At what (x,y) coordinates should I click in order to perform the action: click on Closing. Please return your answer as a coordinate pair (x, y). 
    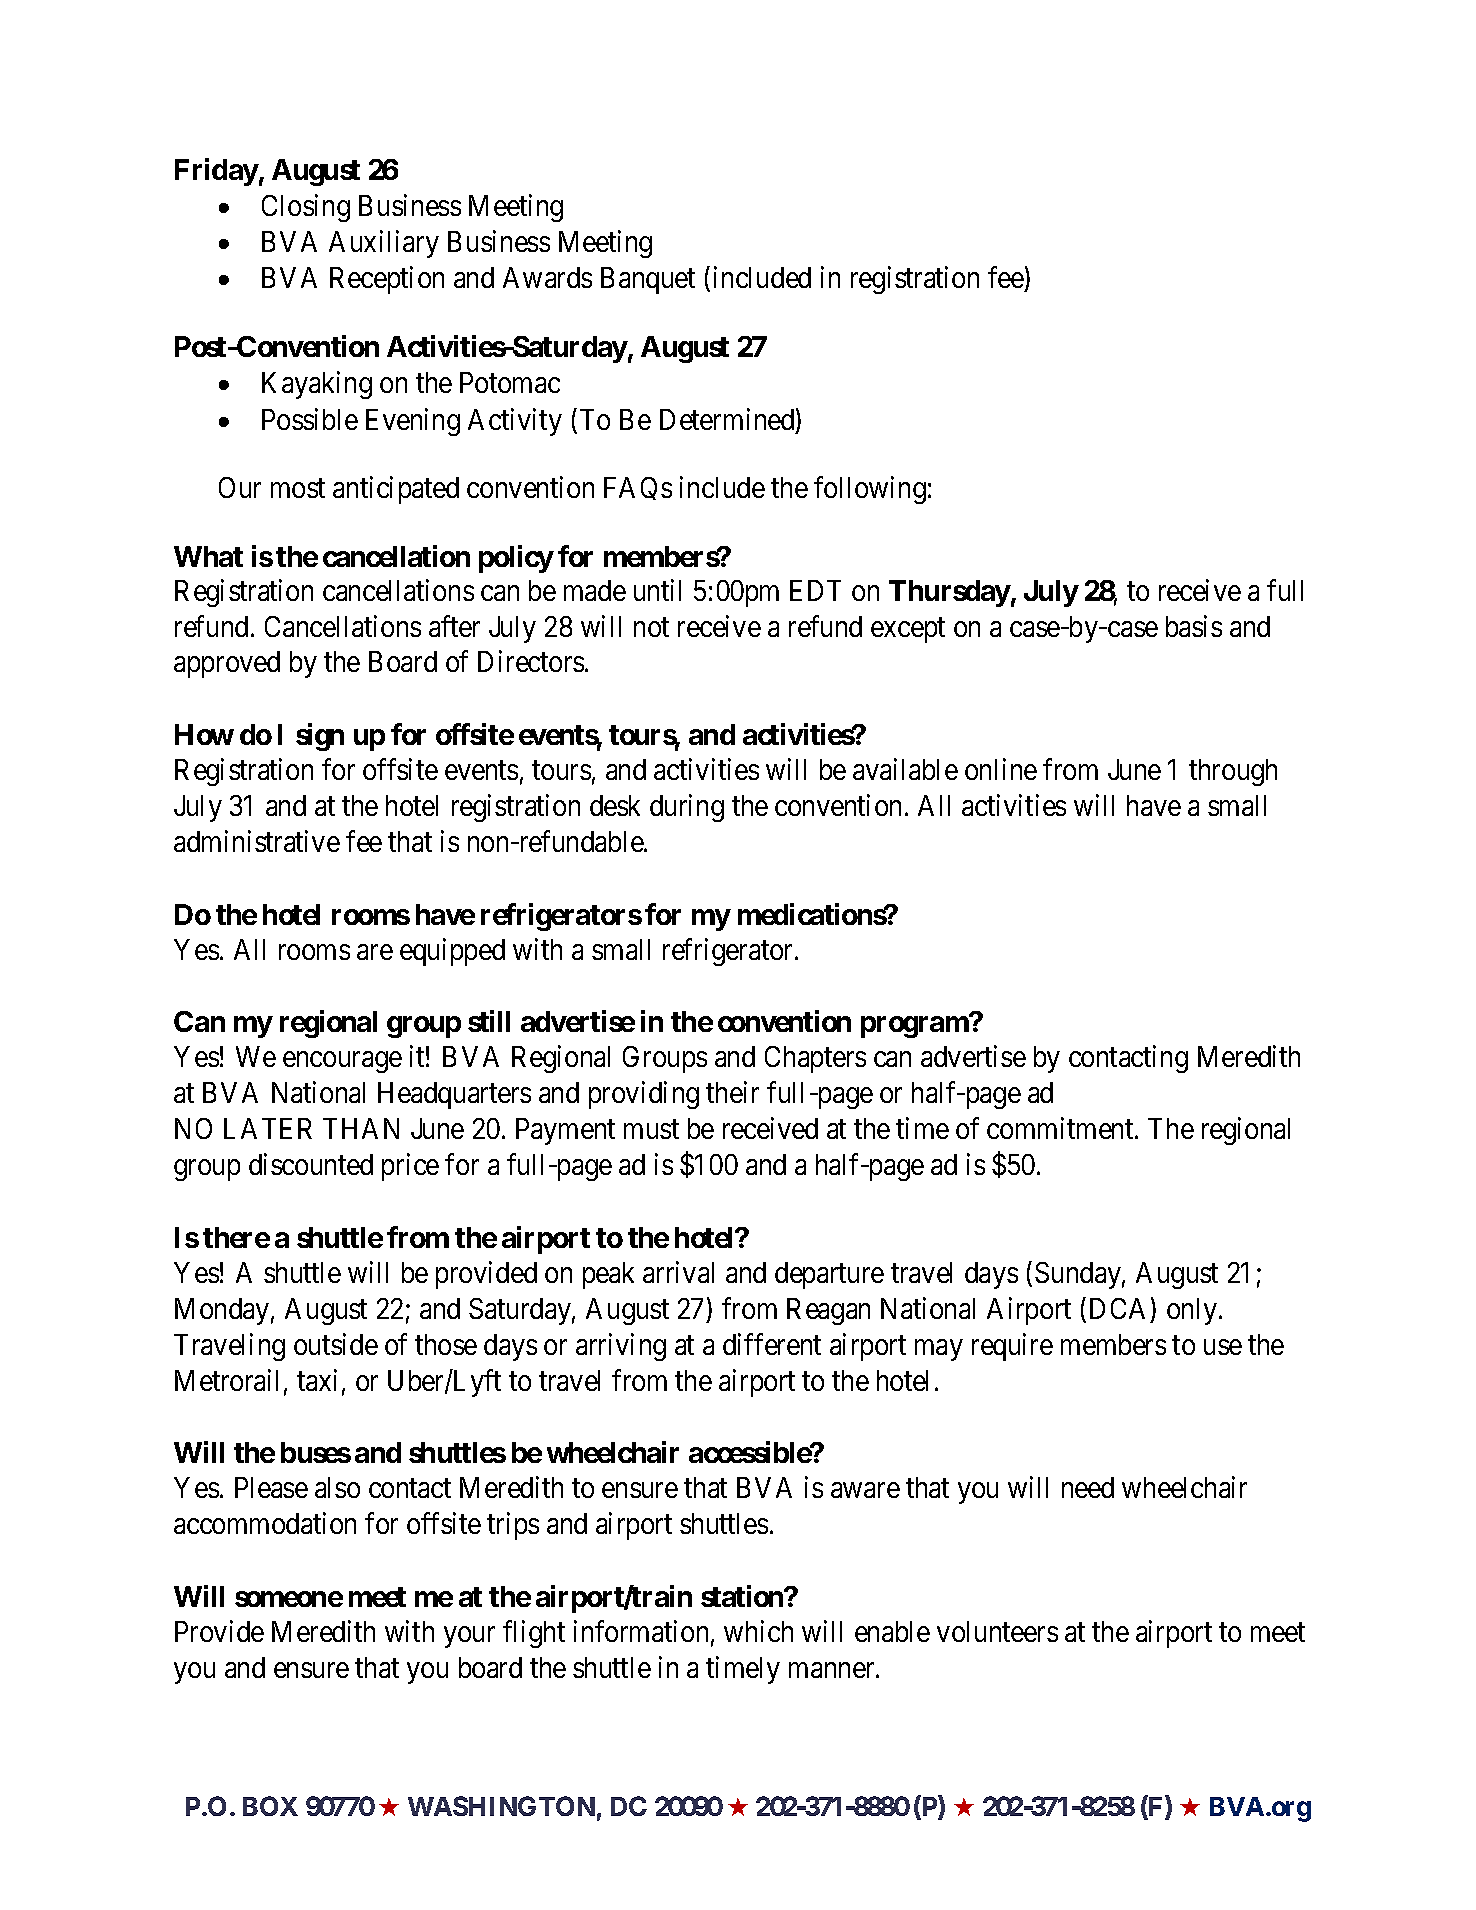
    Looking at the image, I should click on (306, 208).
